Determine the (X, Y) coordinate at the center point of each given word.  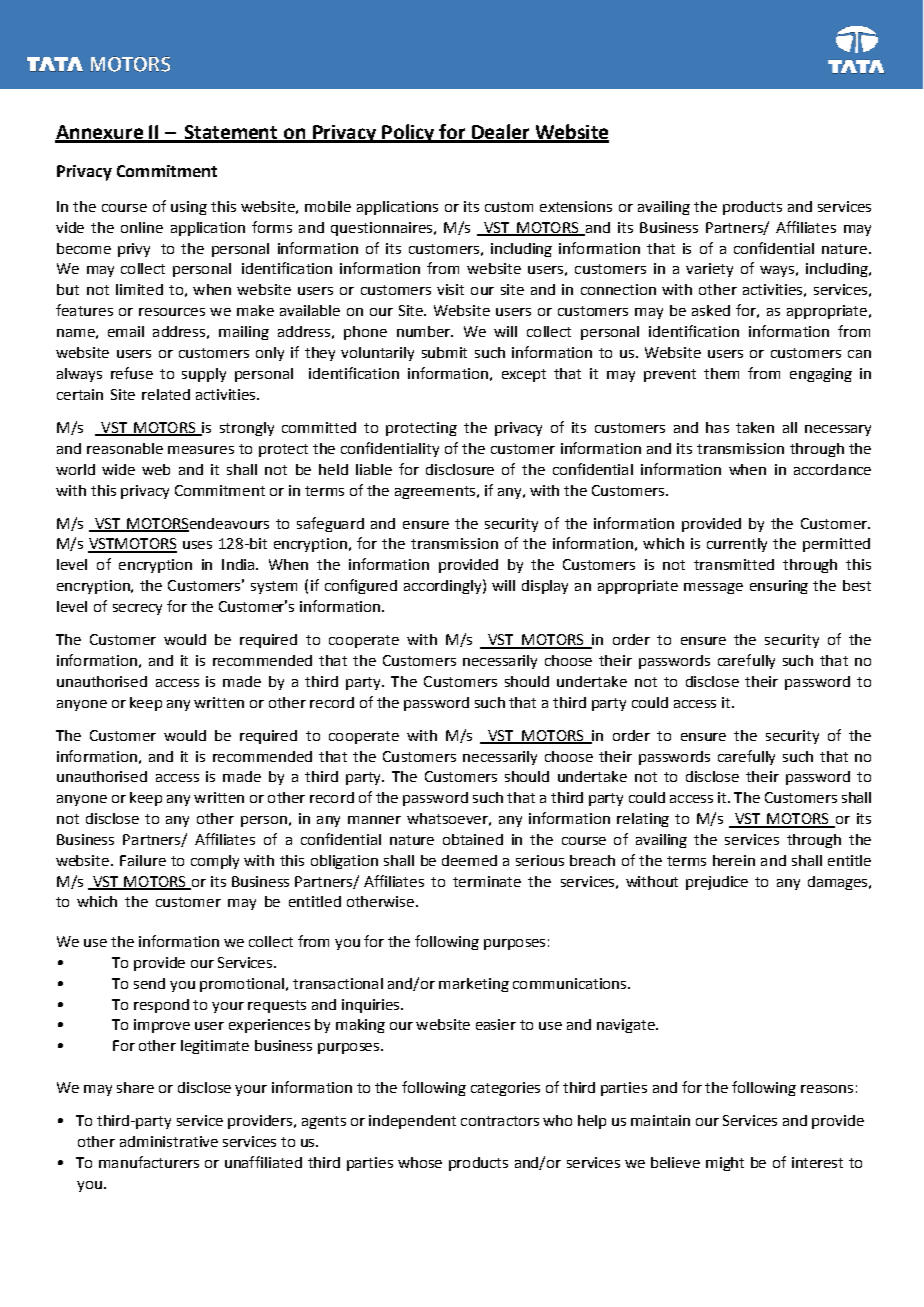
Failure (143, 860)
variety (709, 270)
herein (734, 860)
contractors (500, 1121)
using (189, 208)
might (725, 1164)
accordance (832, 469)
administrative (169, 1141)
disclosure (460, 469)
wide (118, 469)
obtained (473, 839)
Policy (408, 133)
